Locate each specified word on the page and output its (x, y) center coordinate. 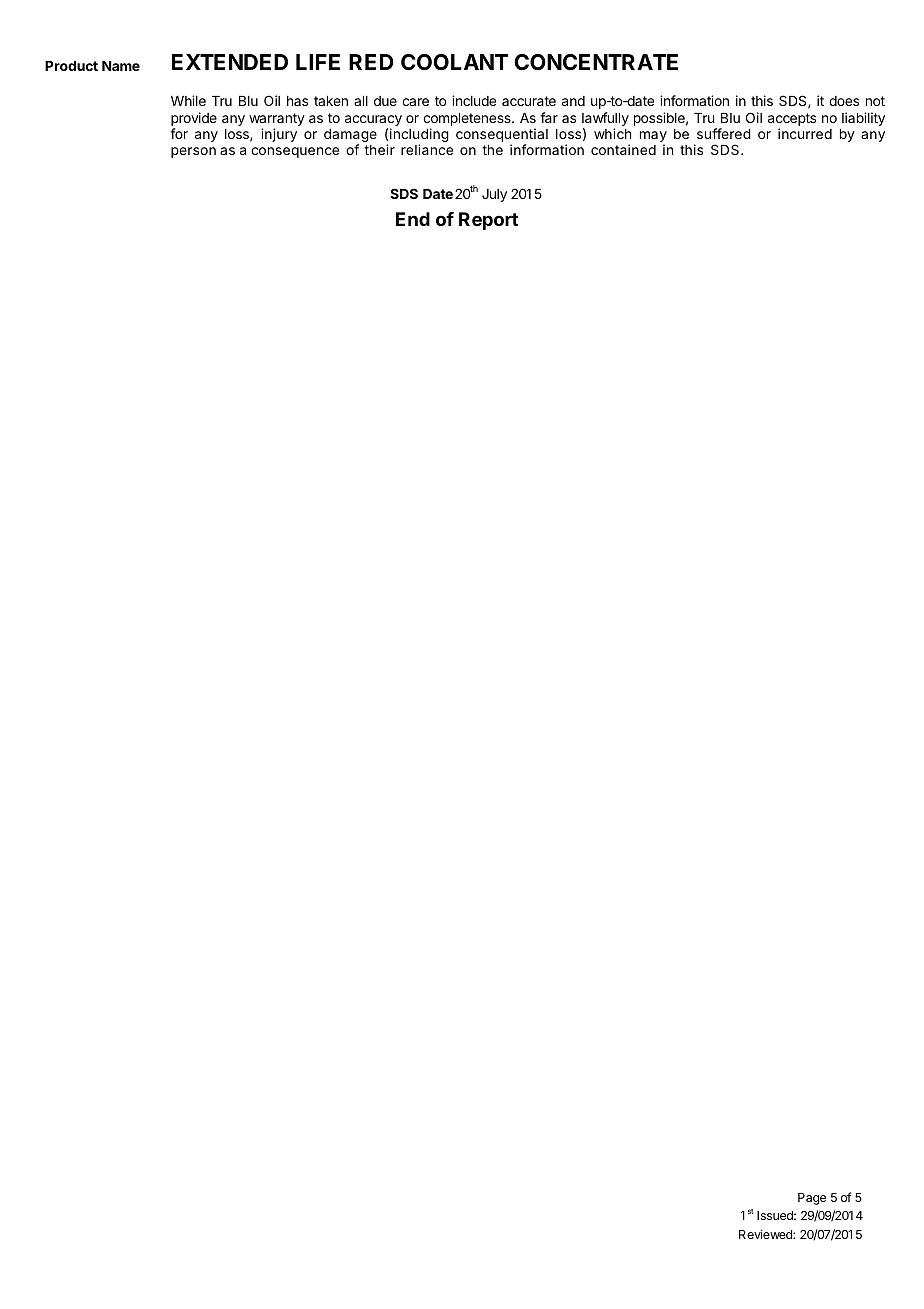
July (494, 195)
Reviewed (766, 1234)
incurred (805, 133)
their (379, 149)
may (653, 138)
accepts (792, 119)
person (193, 152)
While (188, 100)
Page (812, 1199)
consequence (295, 152)
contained (623, 149)
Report (488, 221)
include (474, 100)
